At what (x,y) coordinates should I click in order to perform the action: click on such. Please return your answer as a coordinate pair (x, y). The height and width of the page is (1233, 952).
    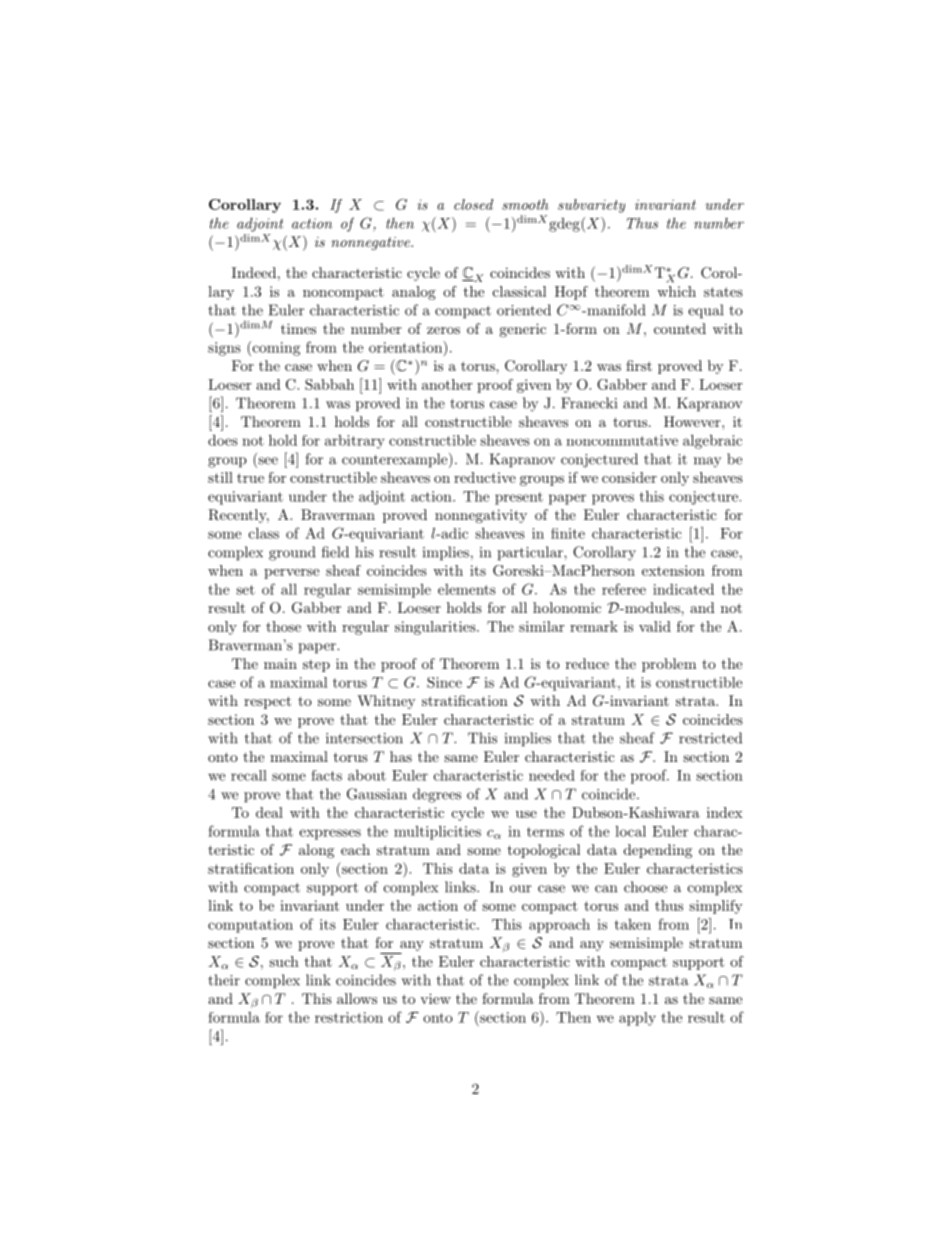
    Looking at the image, I should click on (284, 961).
